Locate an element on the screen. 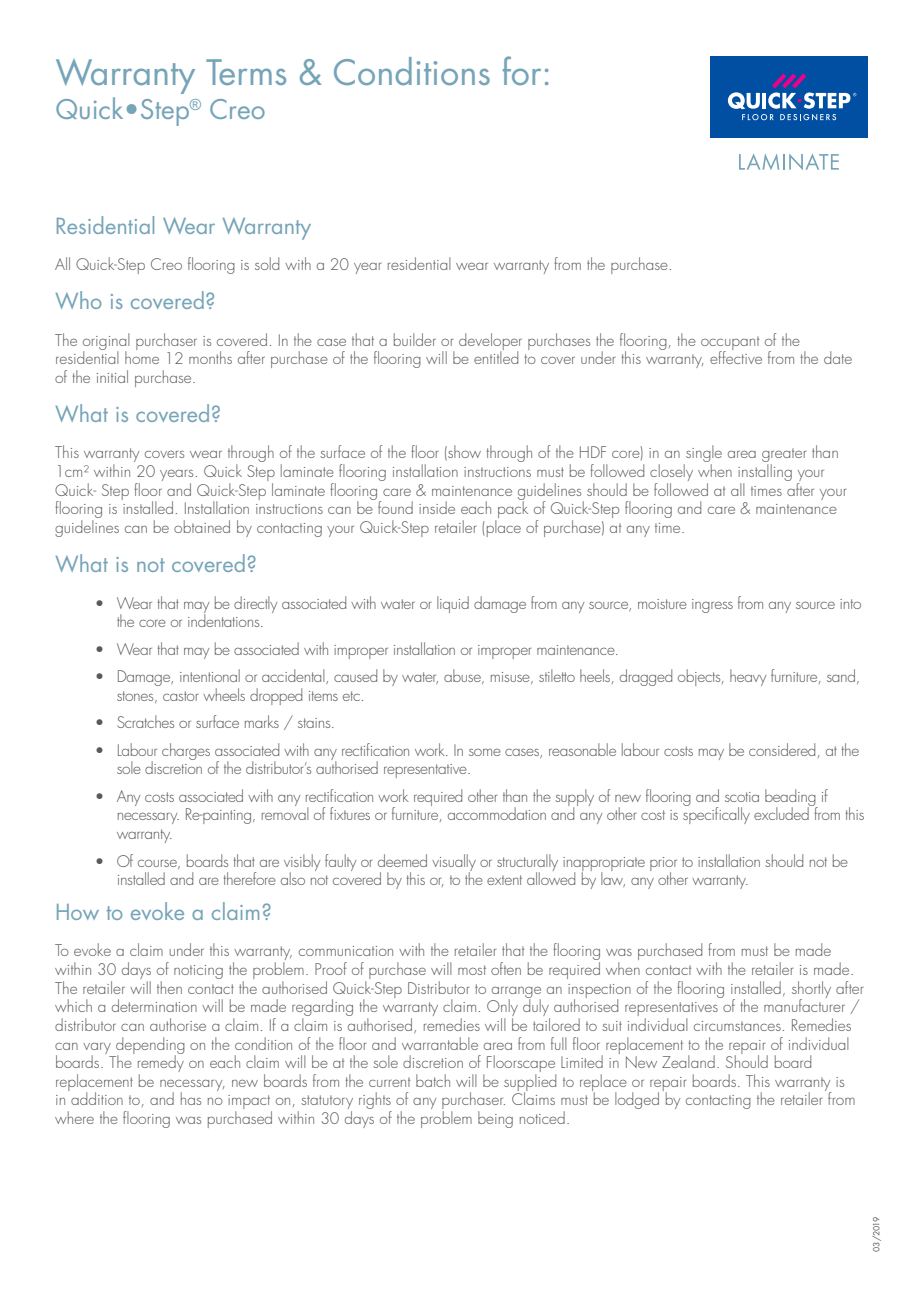  greater is located at coordinates (784, 456).
